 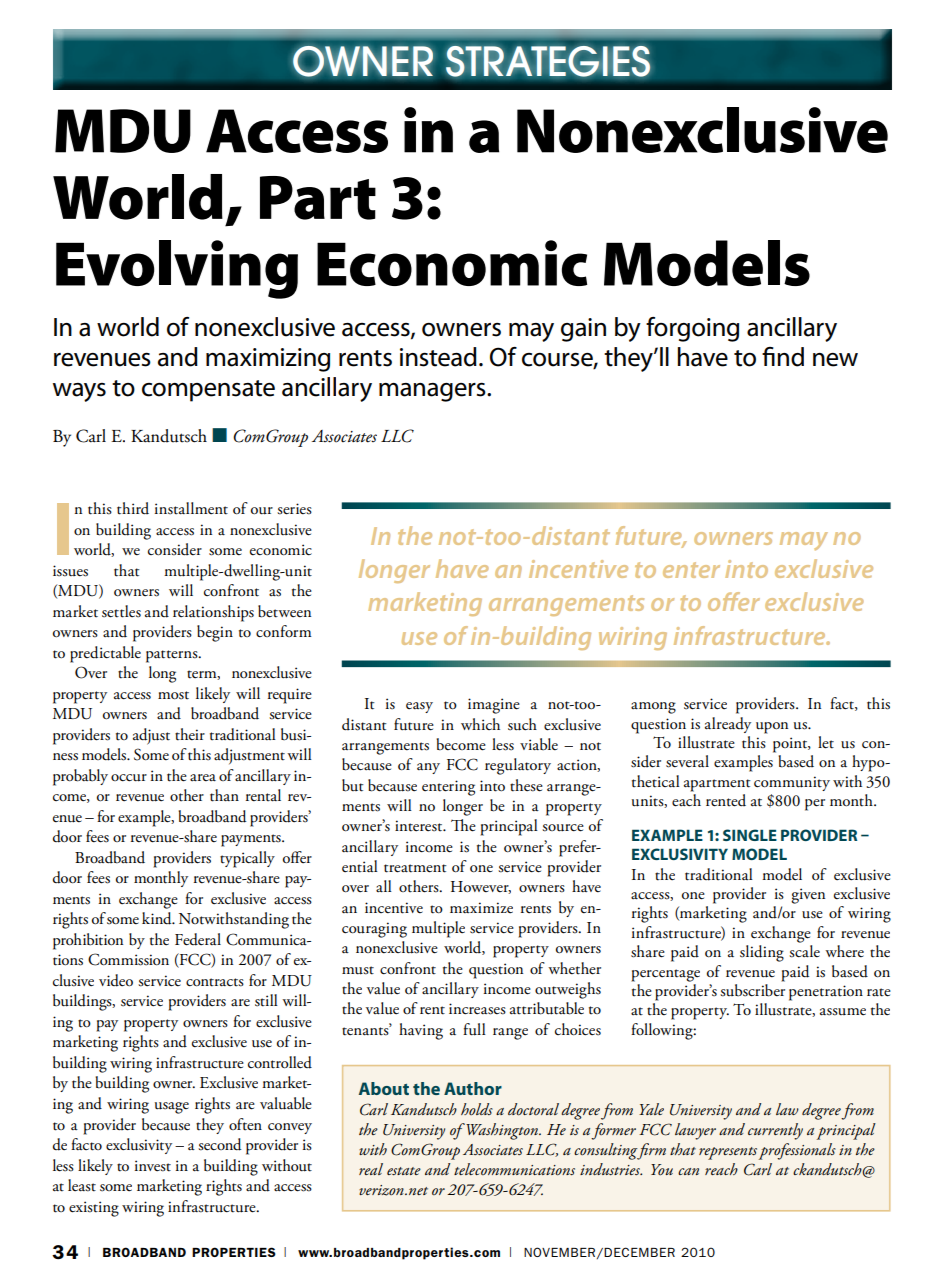 I want to click on settles, so click(x=121, y=611).
